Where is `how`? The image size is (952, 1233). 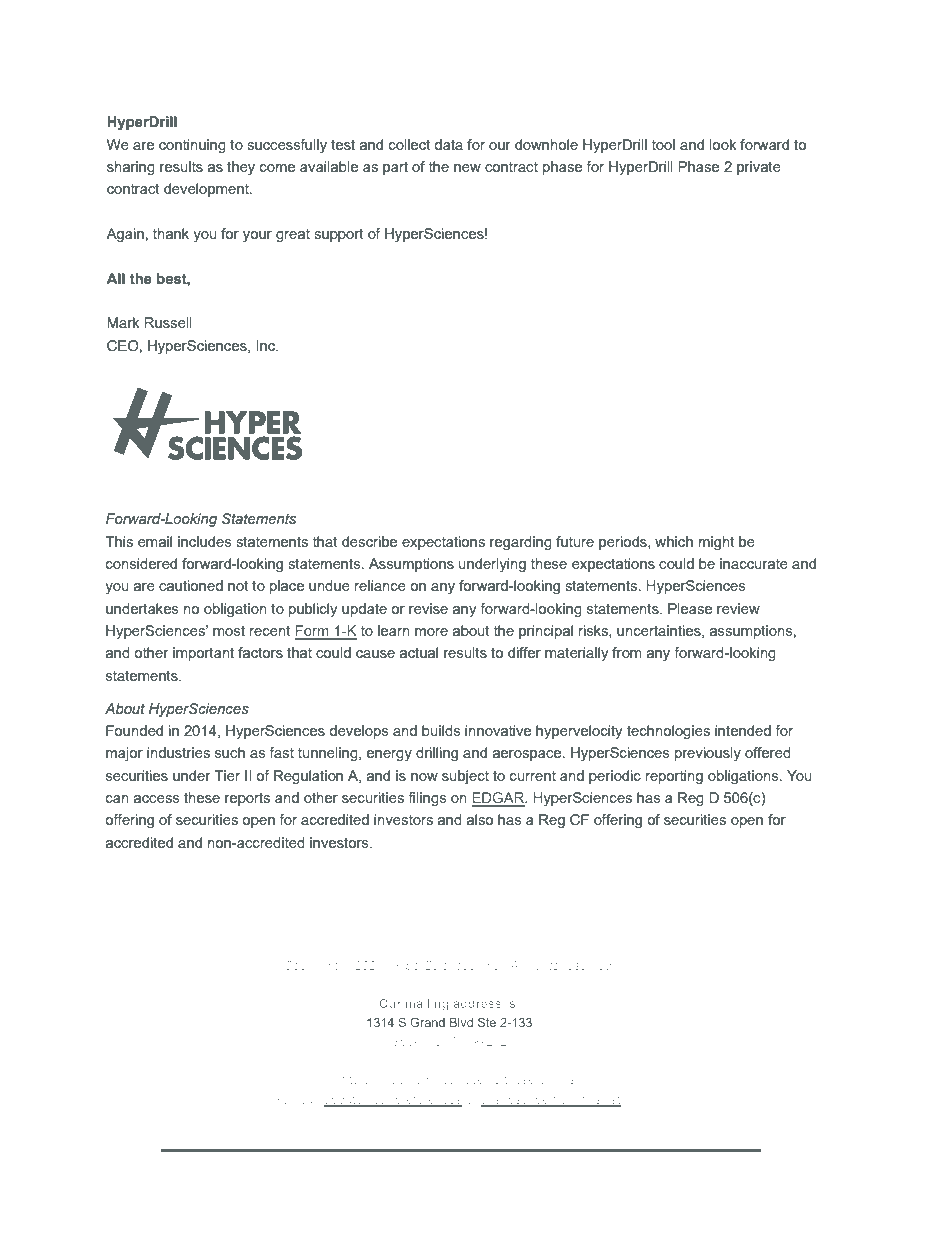 how is located at coordinates (420, 1079).
